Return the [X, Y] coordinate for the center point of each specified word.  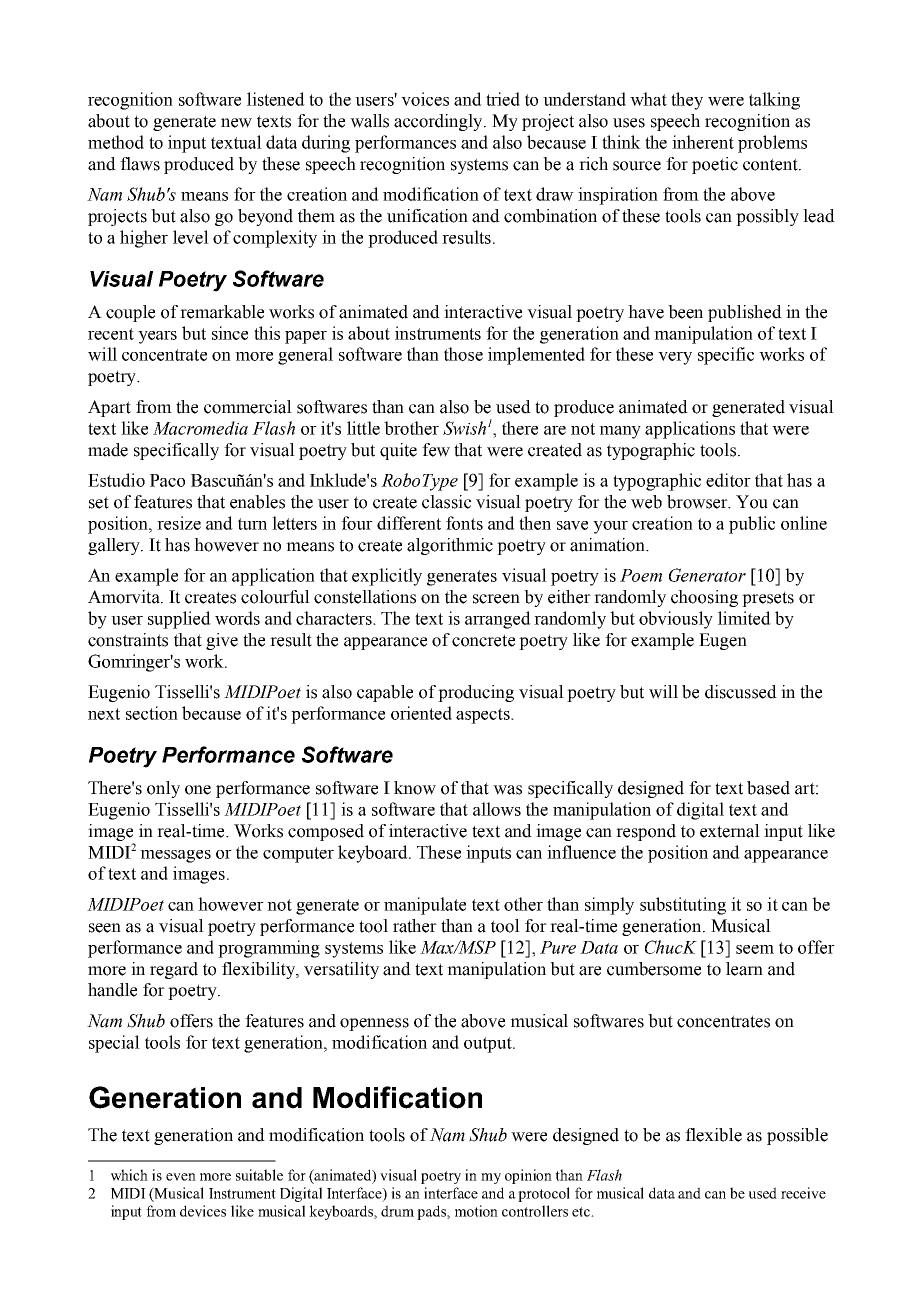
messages [175, 856]
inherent [703, 142]
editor [728, 480]
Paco [167, 480]
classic [446, 502]
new [236, 123]
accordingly [439, 122]
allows [497, 809]
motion [476, 1211]
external [730, 831]
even [181, 1177]
